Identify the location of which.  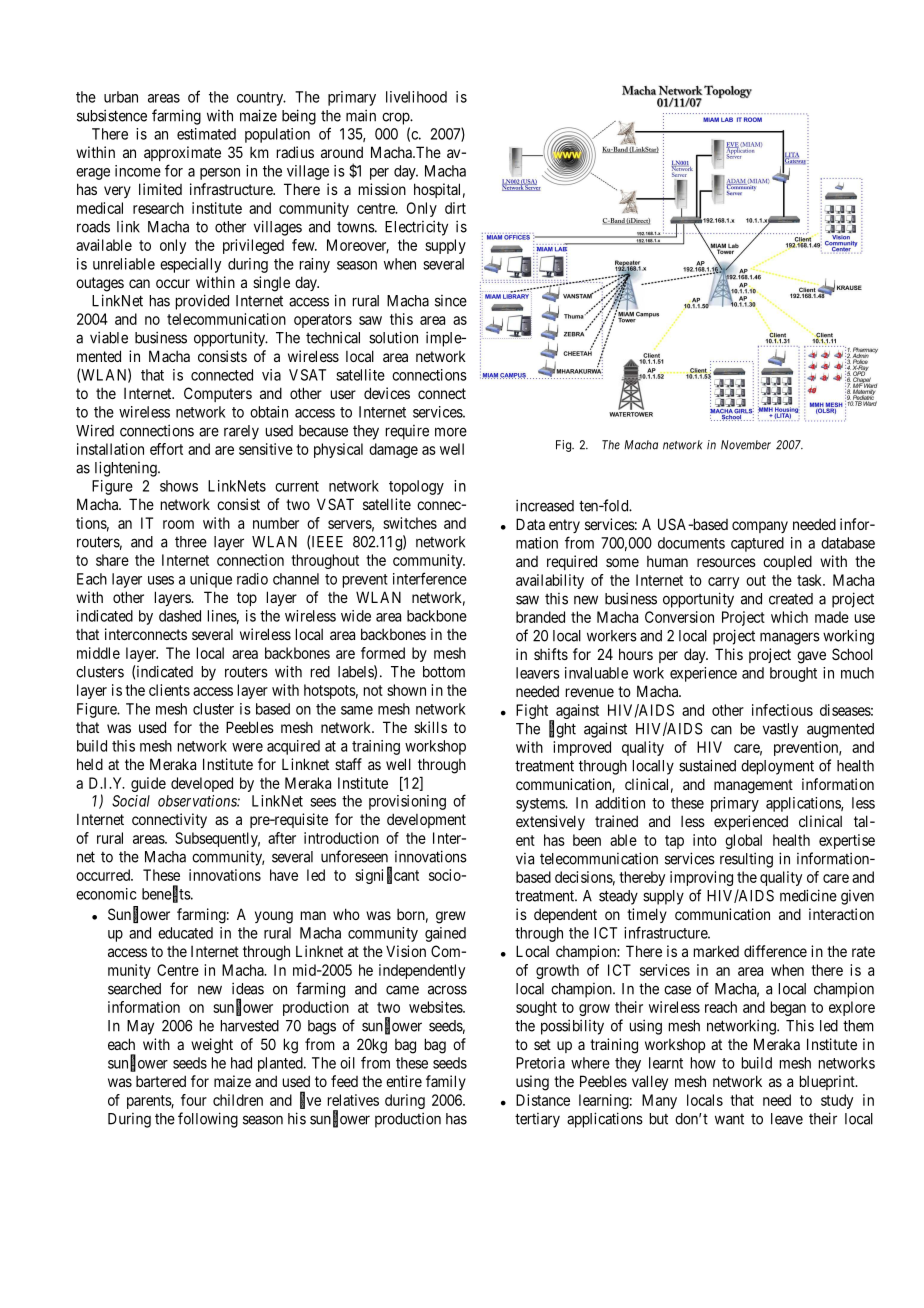
(789, 617).
